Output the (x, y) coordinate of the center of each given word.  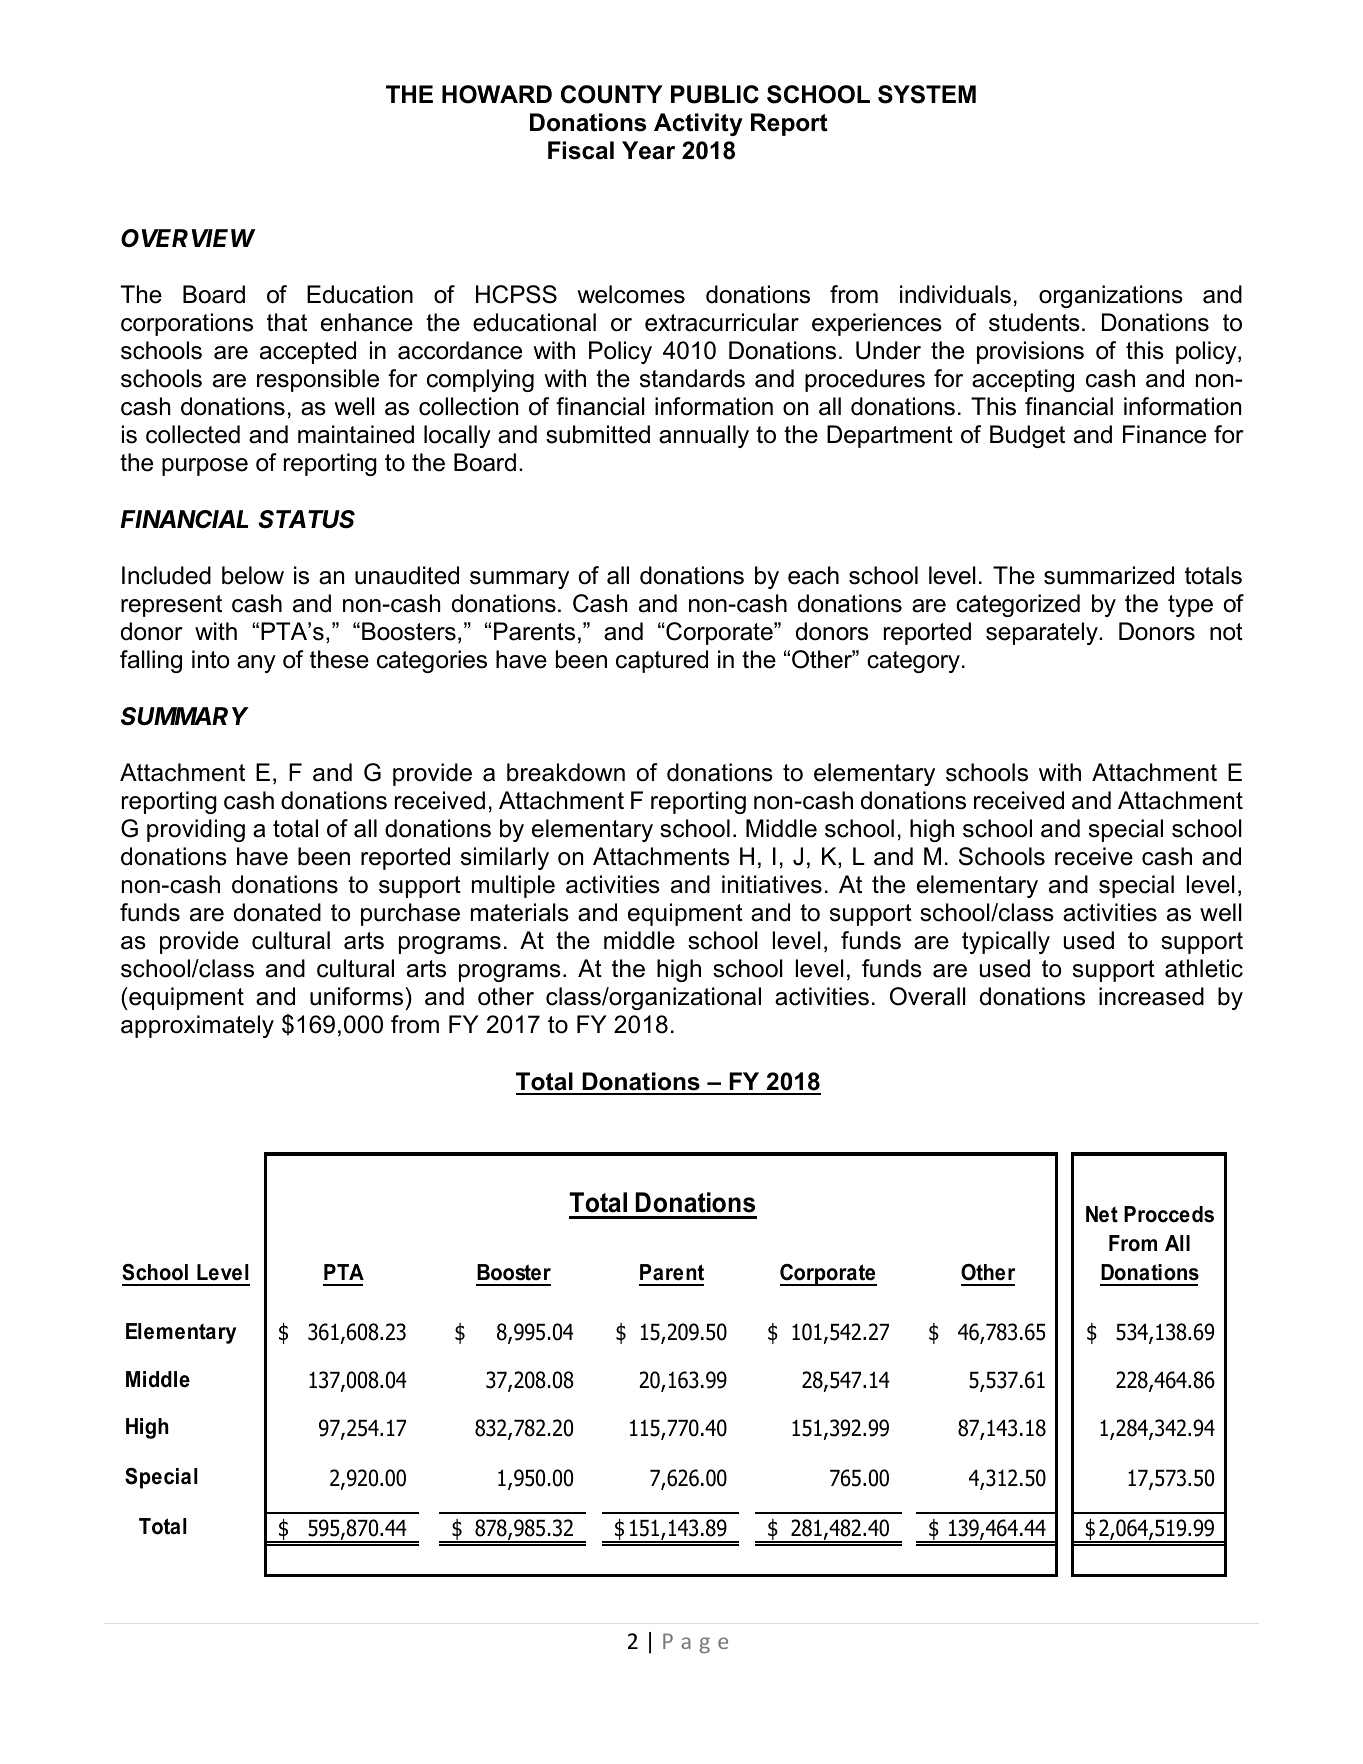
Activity (698, 124)
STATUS (306, 519)
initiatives (772, 884)
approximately (197, 1026)
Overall (928, 996)
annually (704, 436)
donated (277, 912)
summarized (1109, 575)
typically (1006, 942)
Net (1102, 1214)
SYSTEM (927, 94)
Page (695, 1643)
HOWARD (497, 94)
